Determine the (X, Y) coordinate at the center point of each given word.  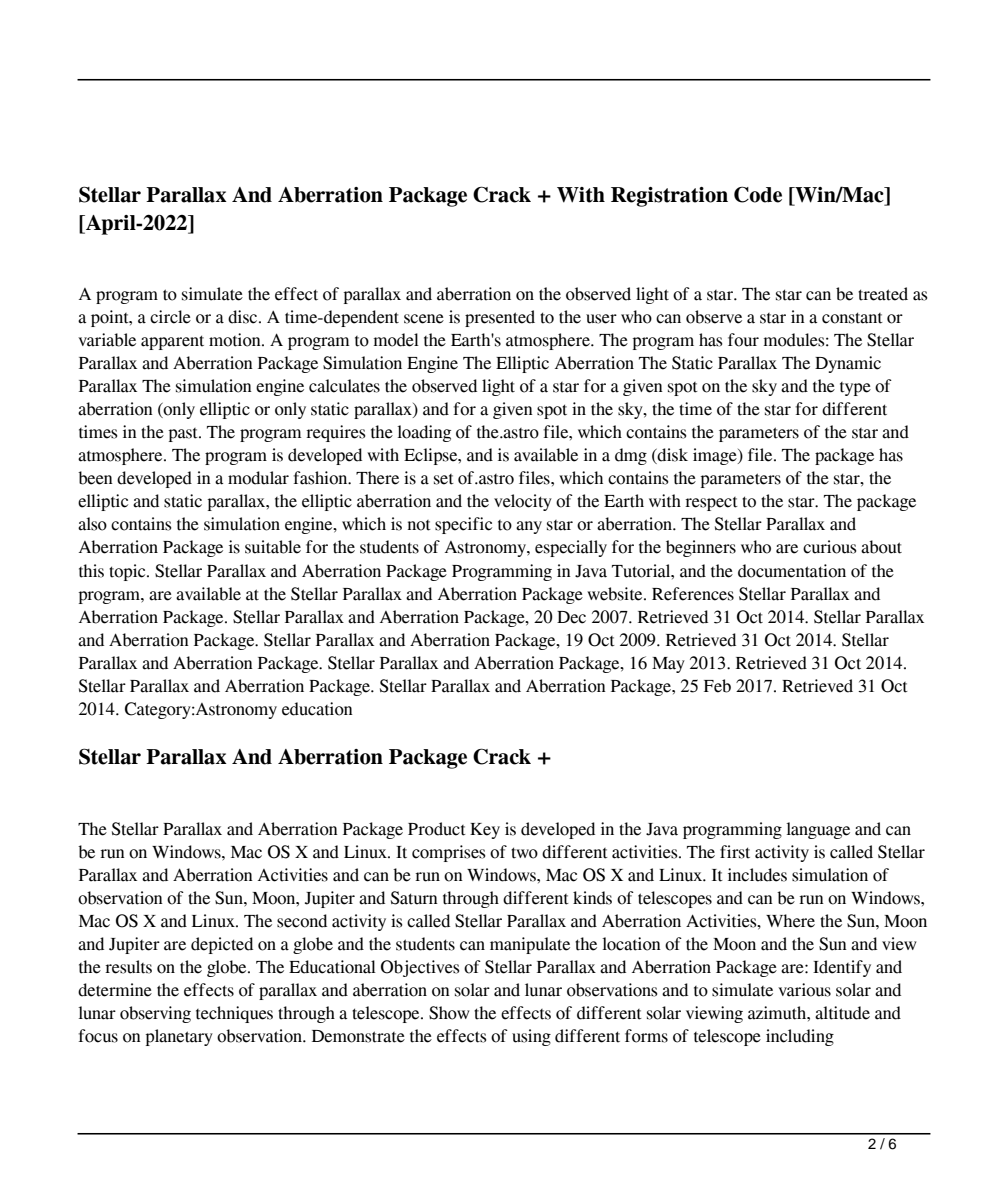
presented (500, 318)
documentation (792, 571)
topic (128, 572)
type (855, 389)
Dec (571, 617)
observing (155, 1014)
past (184, 435)
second (302, 921)
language (818, 830)
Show (449, 1013)
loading (424, 433)
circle (170, 317)
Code (758, 194)
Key (485, 831)
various (804, 990)
